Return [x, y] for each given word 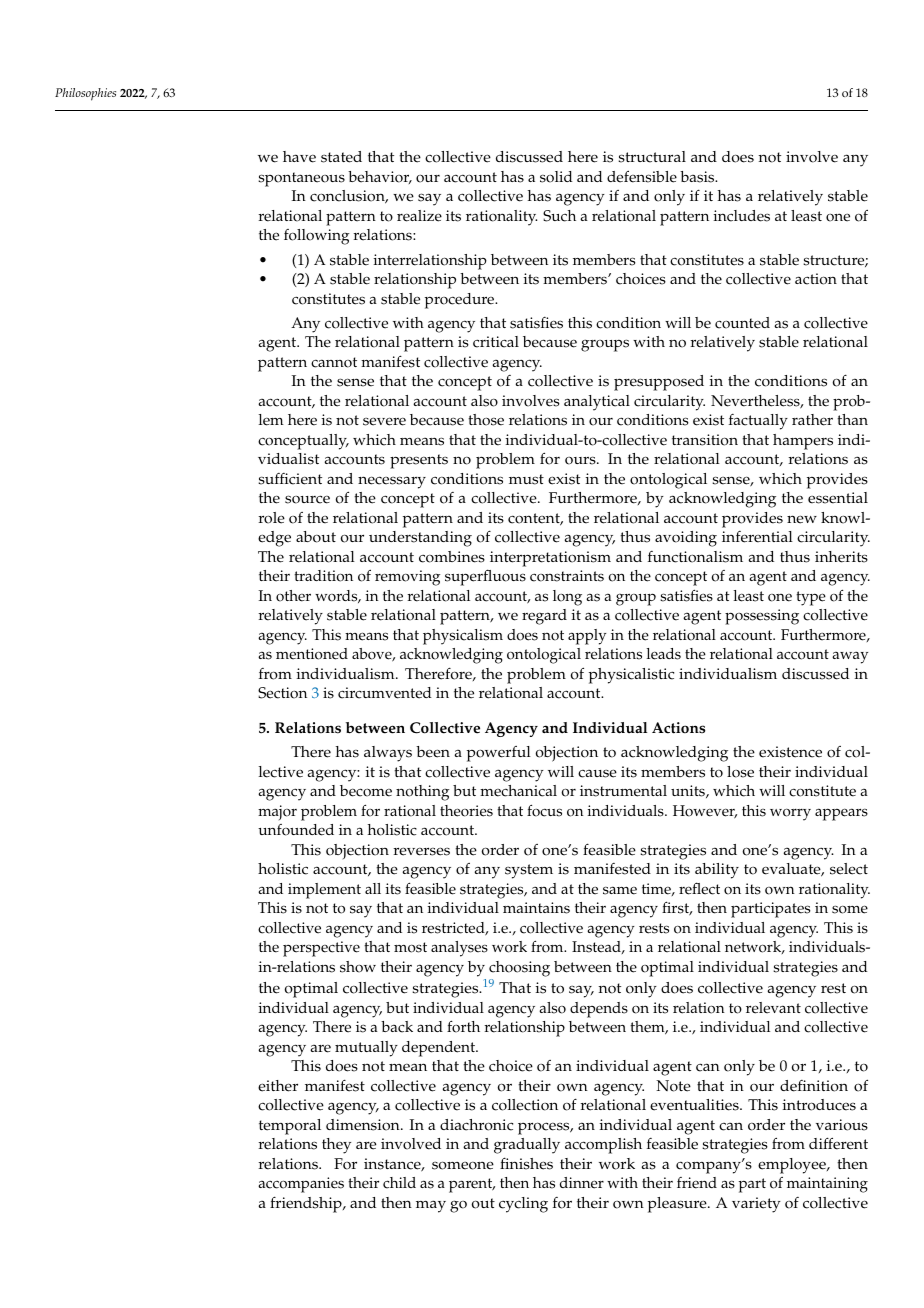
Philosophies [85, 94]
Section [282, 693]
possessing [762, 617]
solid [556, 177]
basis [698, 177]
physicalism [463, 637]
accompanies [301, 1185]
